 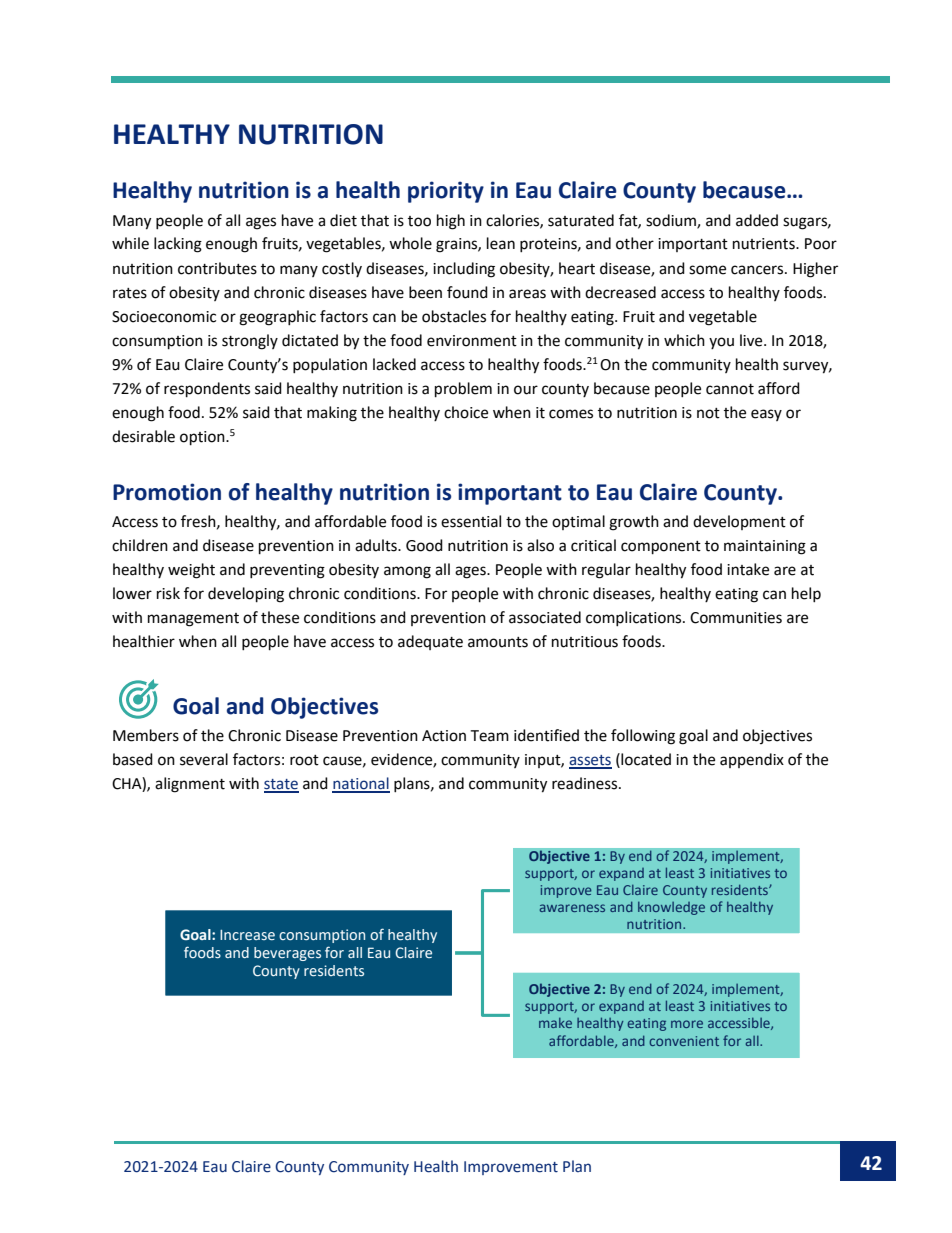 I want to click on make, so click(x=555, y=1023).
